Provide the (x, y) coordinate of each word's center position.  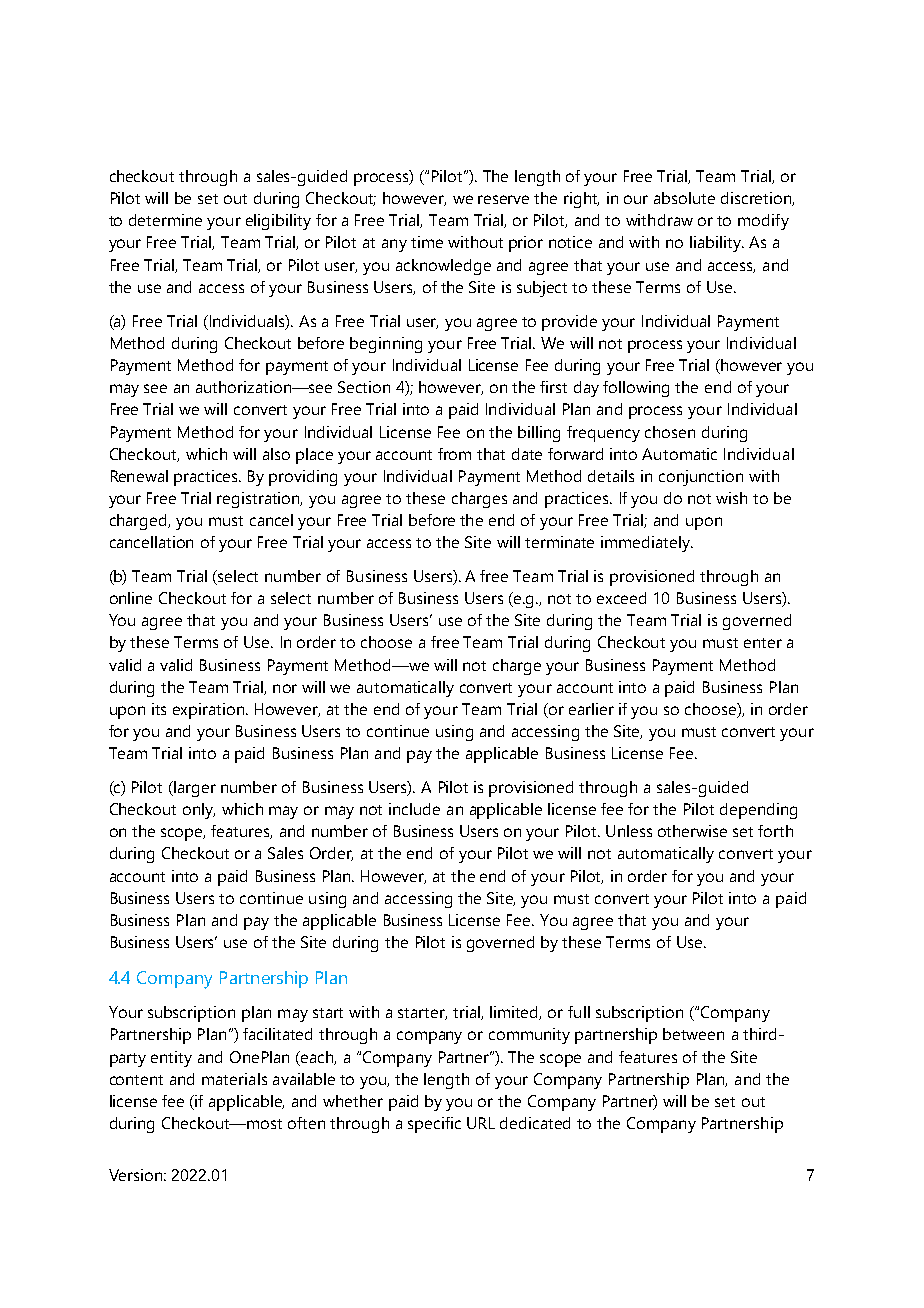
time (427, 242)
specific (434, 1125)
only (199, 811)
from (454, 454)
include (414, 809)
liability (717, 244)
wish (731, 498)
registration (259, 500)
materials (234, 1079)
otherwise (692, 831)
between (693, 1034)
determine (165, 220)
